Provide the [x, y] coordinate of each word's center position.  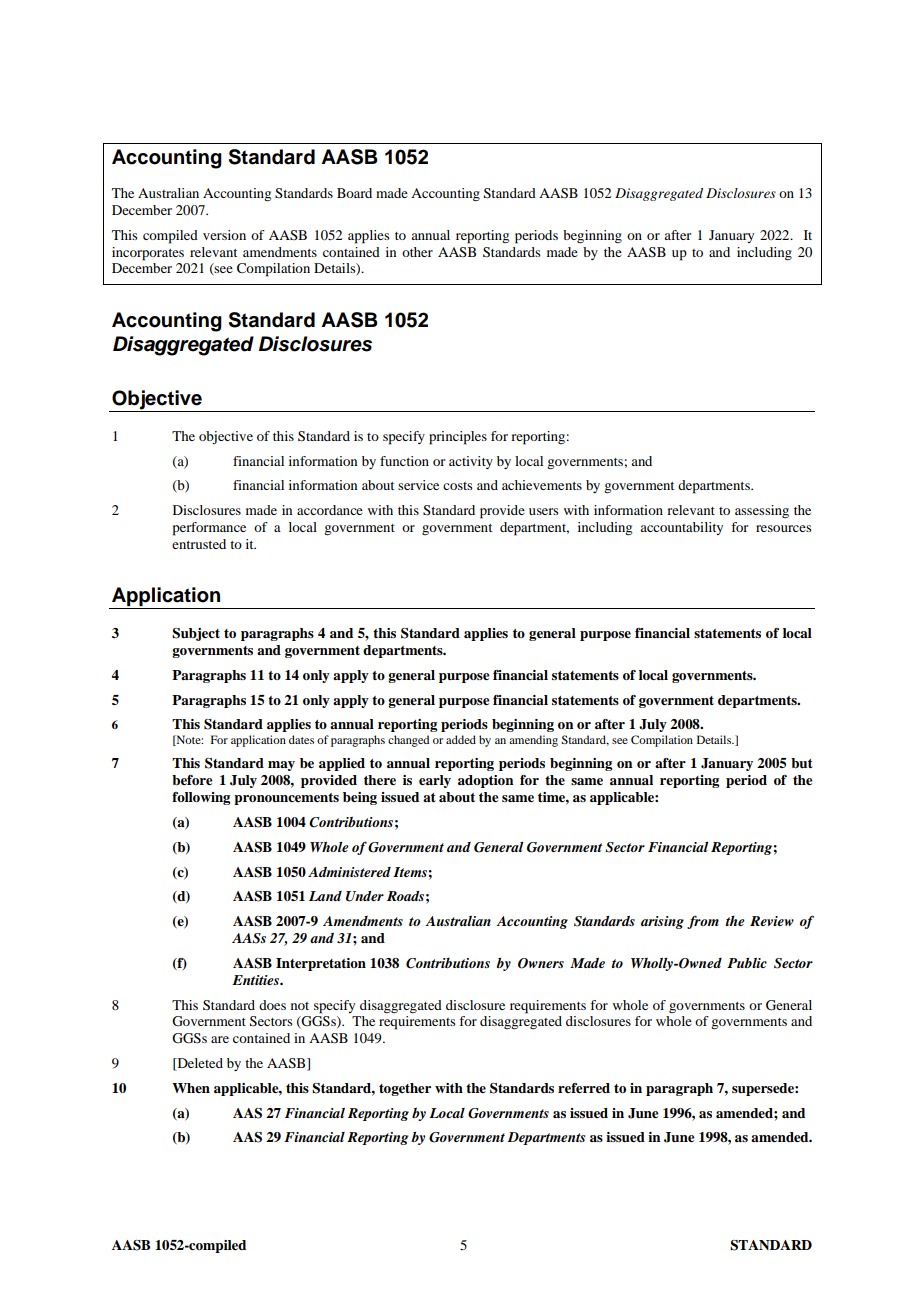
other [417, 252]
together [405, 1089]
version [224, 235]
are [220, 1039]
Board [354, 193]
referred [584, 1088]
